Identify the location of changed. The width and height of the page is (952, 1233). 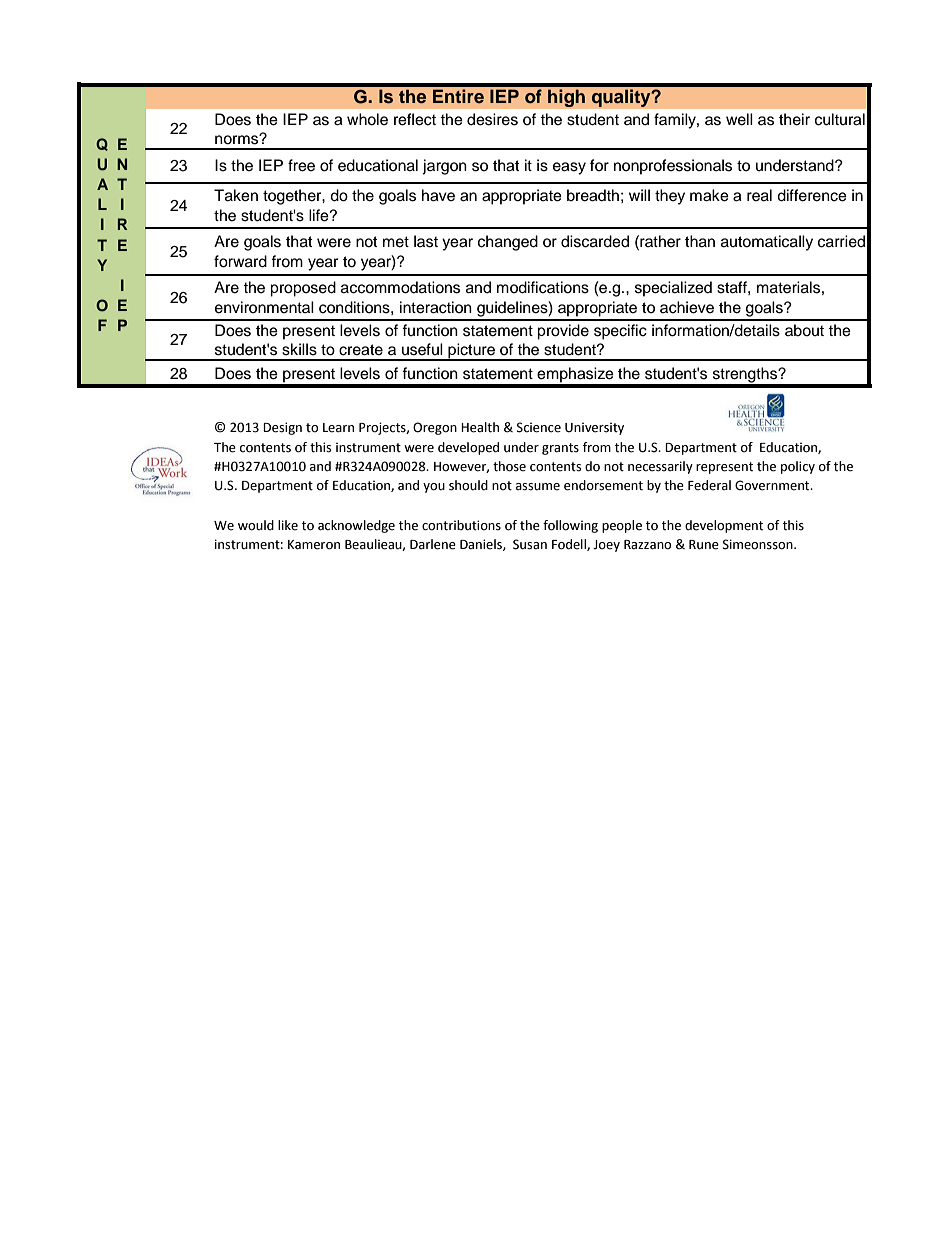
(508, 243).
